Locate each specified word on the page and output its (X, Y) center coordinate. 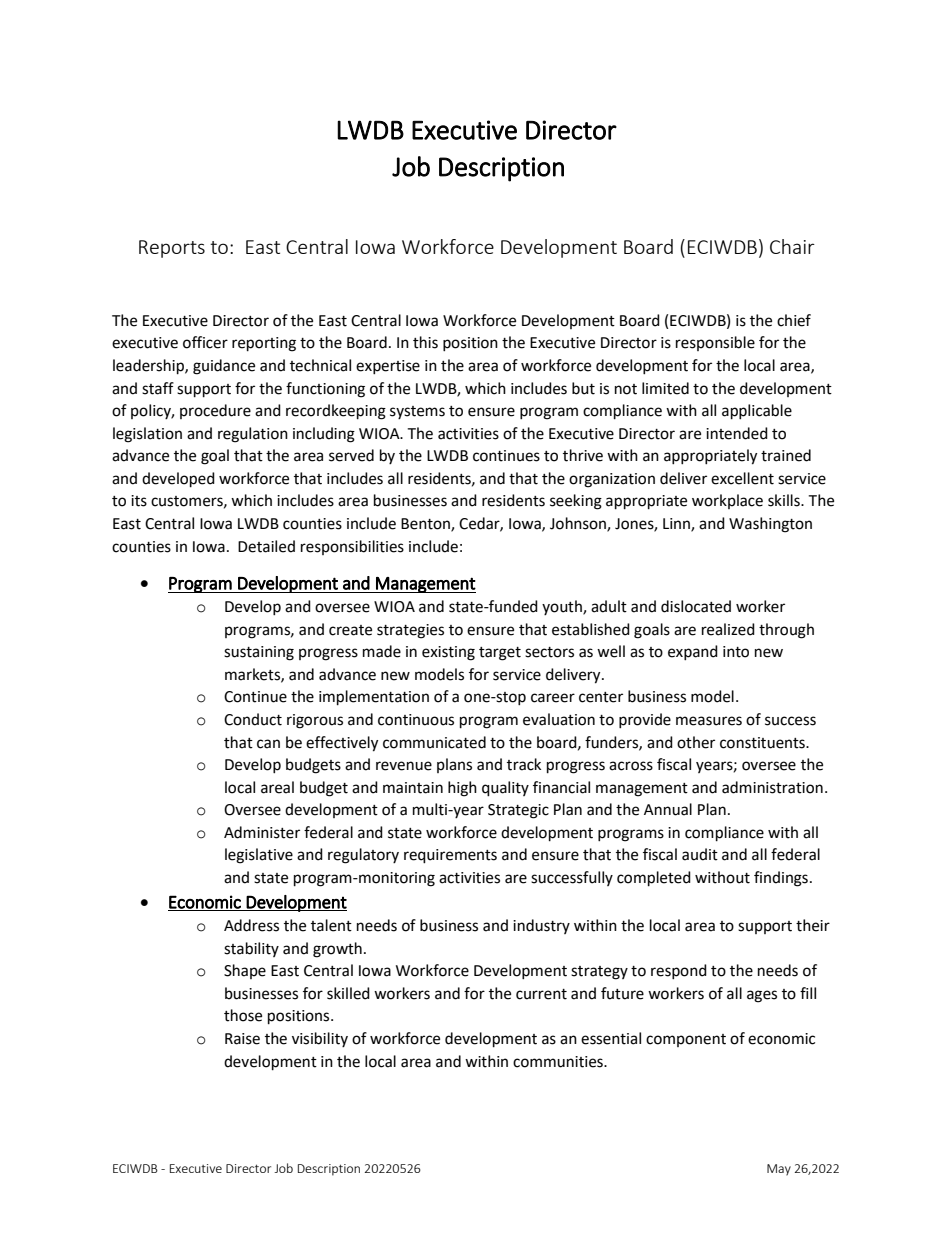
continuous (416, 720)
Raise (242, 1039)
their (813, 925)
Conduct (253, 719)
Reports (172, 249)
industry (541, 926)
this (425, 342)
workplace (727, 501)
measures (709, 721)
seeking (576, 502)
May (779, 1170)
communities (559, 1062)
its (139, 501)
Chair (792, 246)
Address (251, 925)
